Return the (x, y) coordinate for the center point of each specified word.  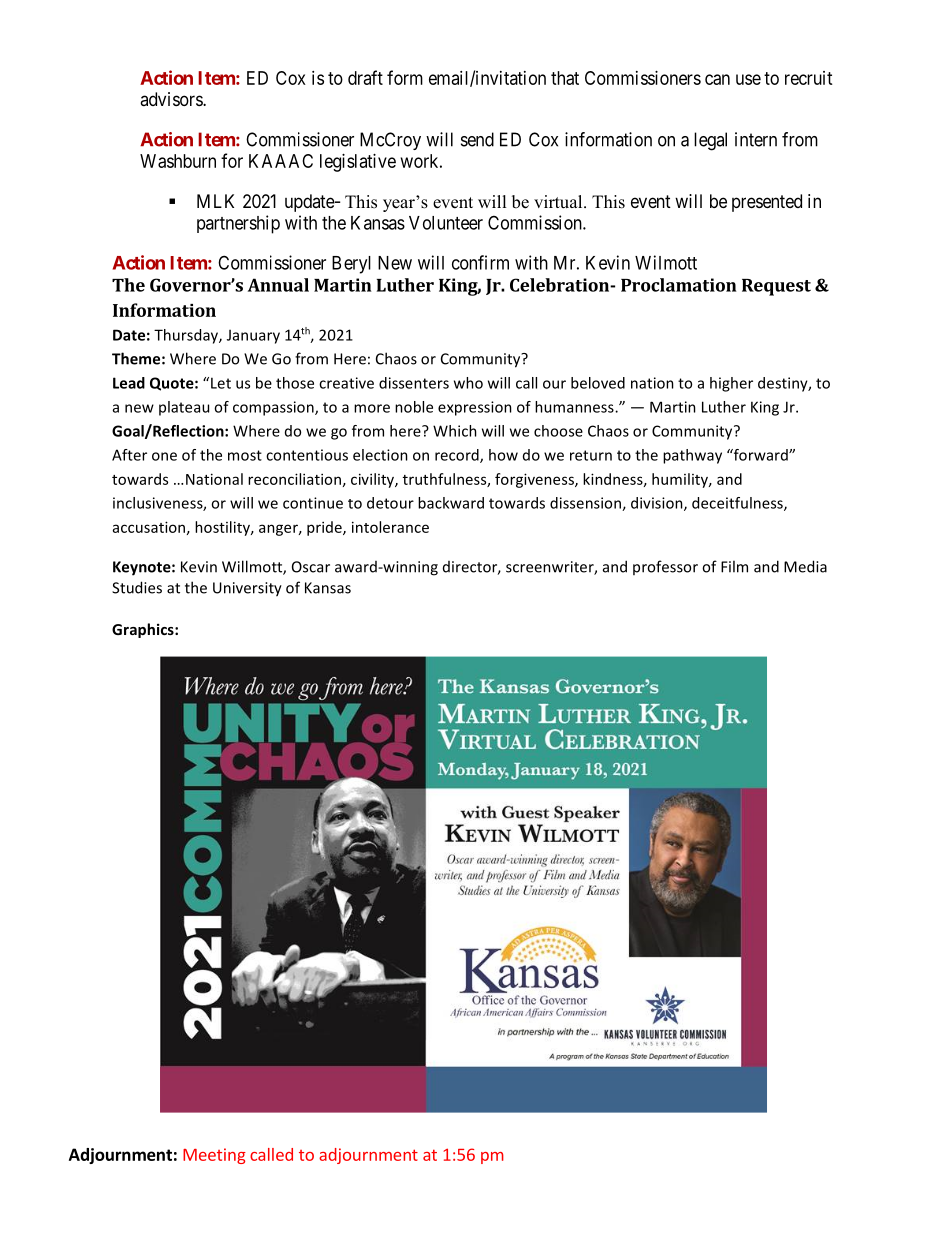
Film (734, 566)
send (477, 139)
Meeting (214, 1156)
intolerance (390, 527)
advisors (172, 99)
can (717, 79)
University (247, 589)
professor (665, 567)
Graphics (144, 630)
